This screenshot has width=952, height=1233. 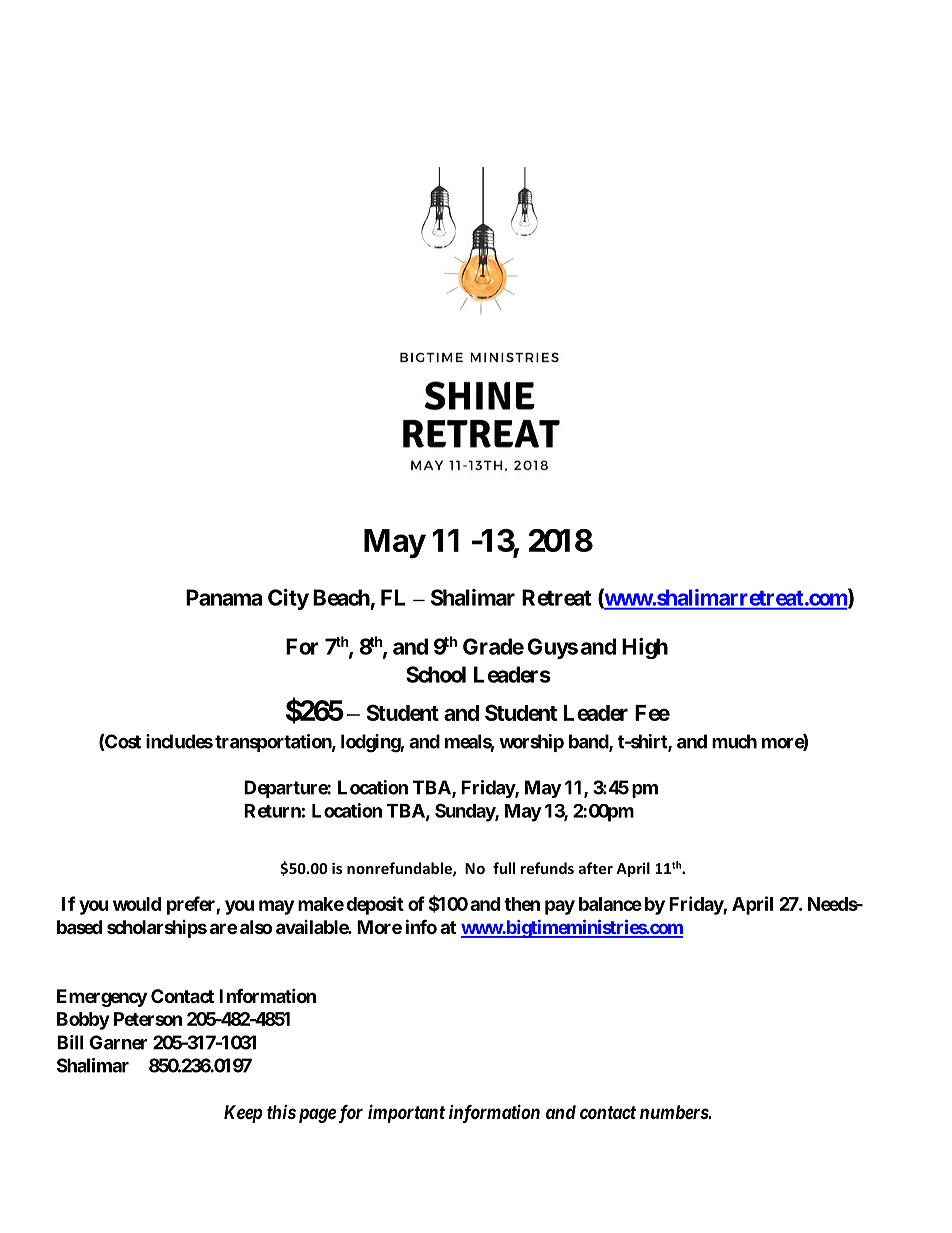 What do you see at coordinates (522, 904) in the screenshot?
I see `then` at bounding box center [522, 904].
